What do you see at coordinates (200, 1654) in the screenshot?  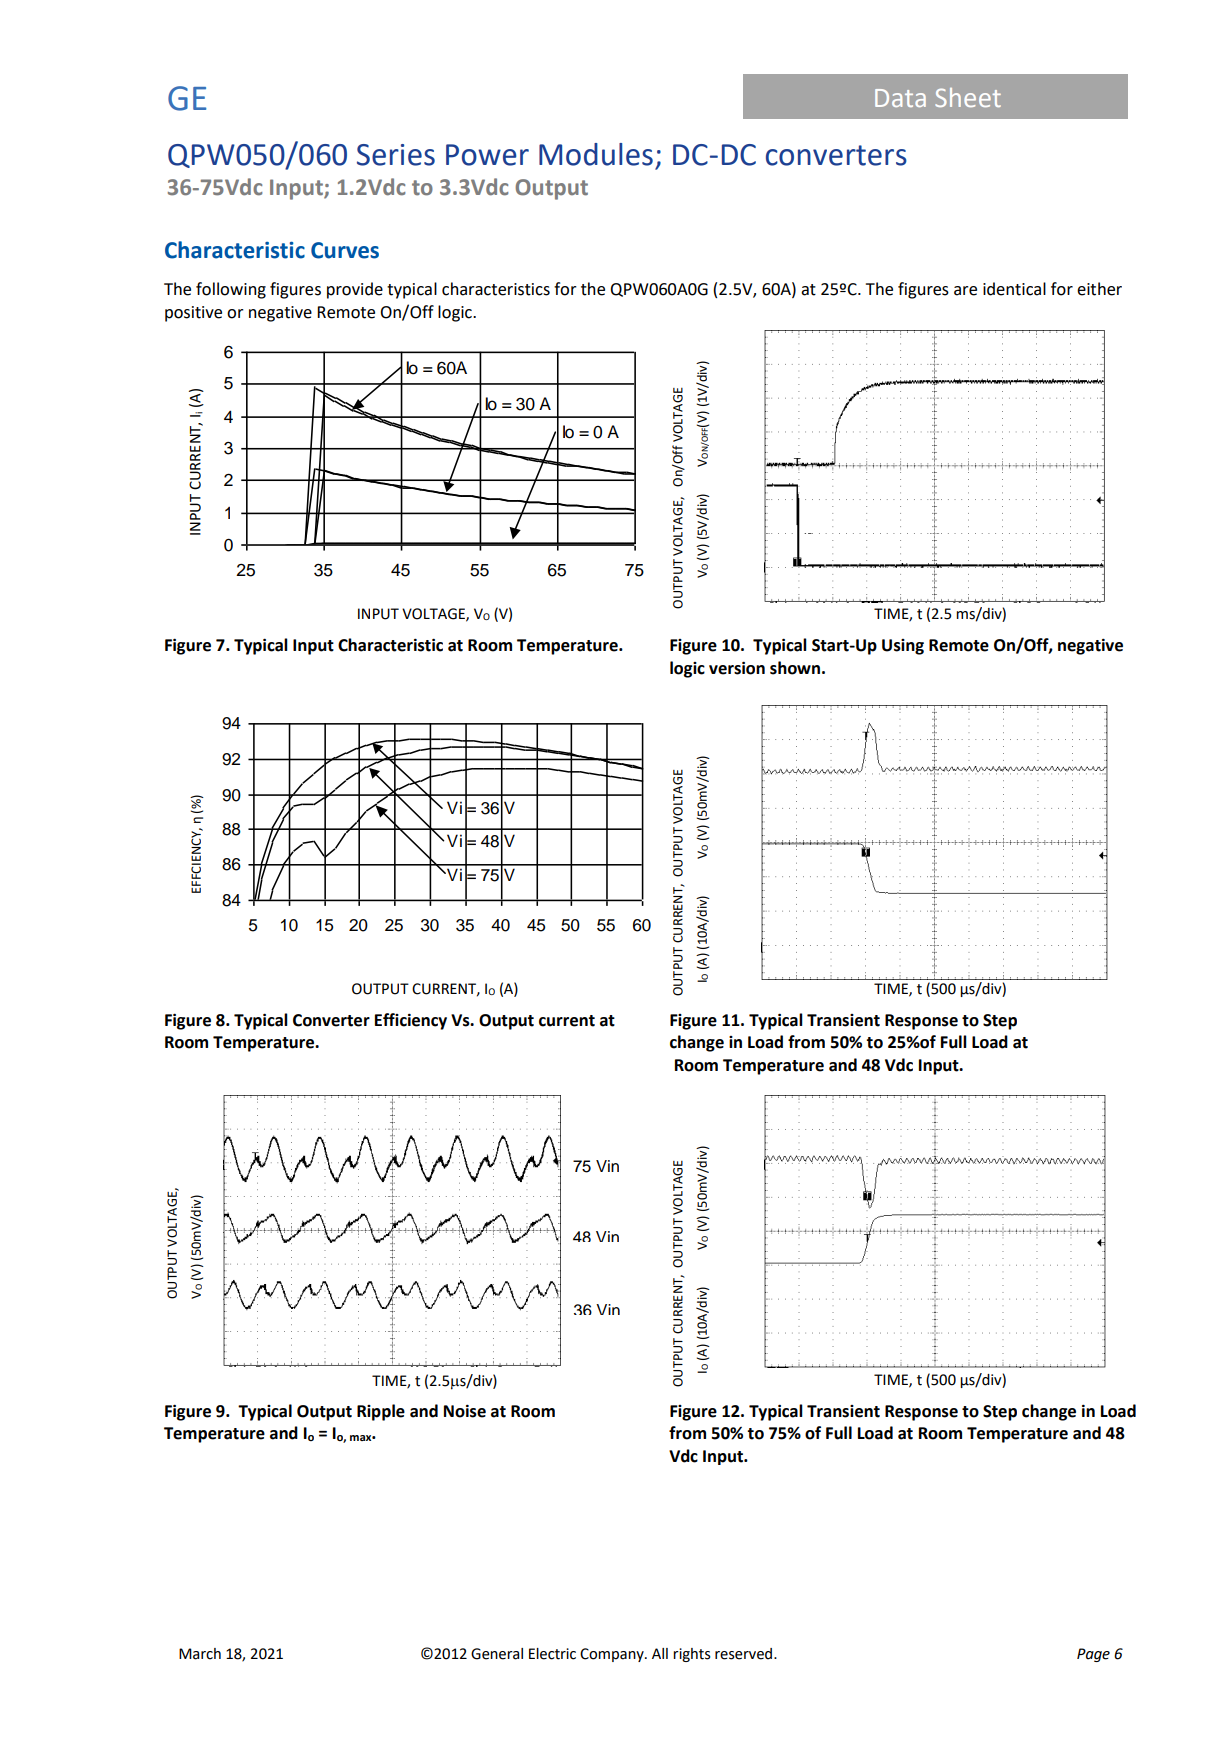 I see `March` at bounding box center [200, 1654].
